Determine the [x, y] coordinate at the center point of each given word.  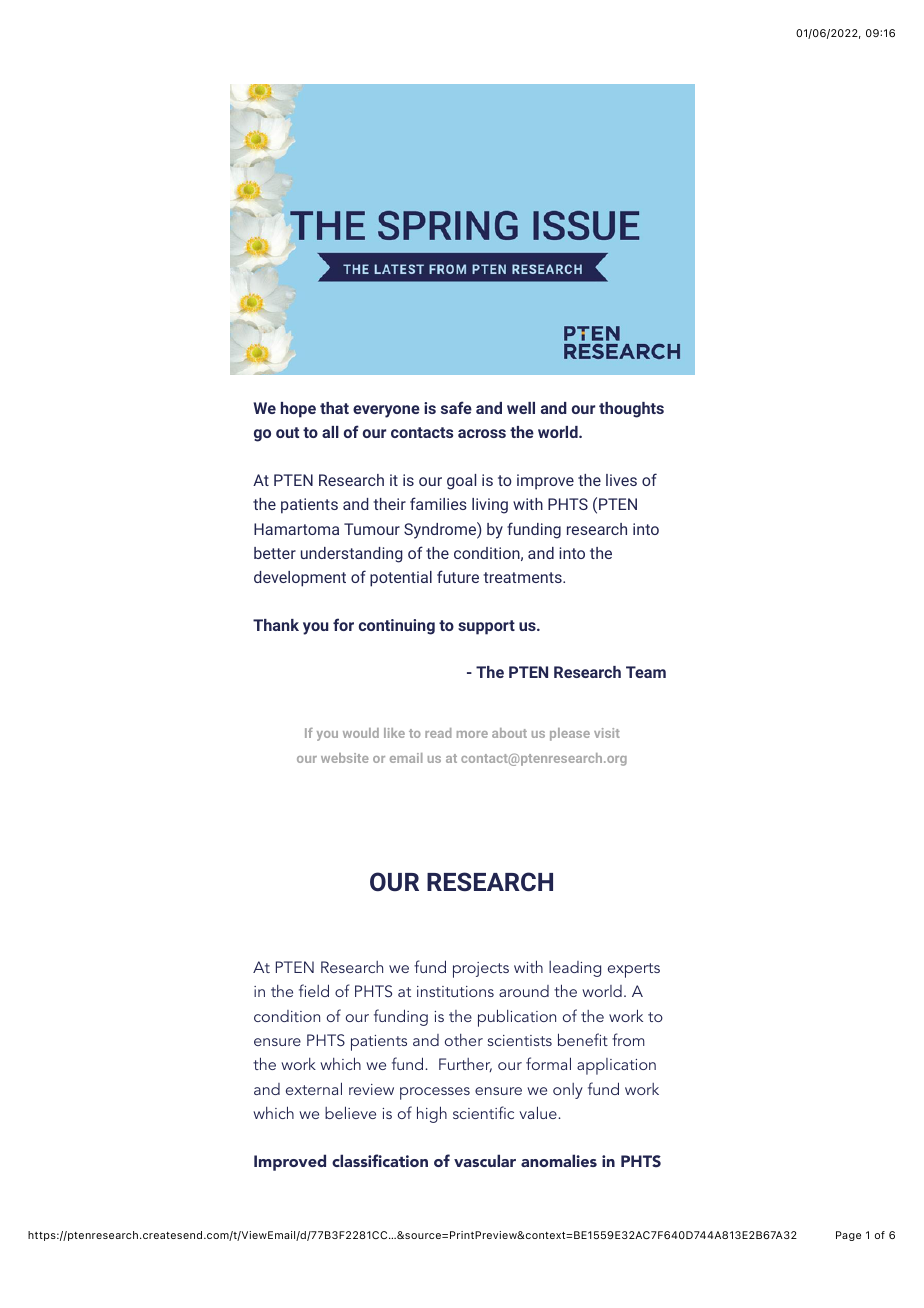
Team [646, 672]
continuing [397, 627]
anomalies [559, 1160]
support [486, 627]
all [330, 432]
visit [607, 733]
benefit [583, 1039]
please [570, 734]
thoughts [631, 410]
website [345, 758]
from [628, 1039]
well [521, 408]
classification [380, 1160]
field [314, 990]
